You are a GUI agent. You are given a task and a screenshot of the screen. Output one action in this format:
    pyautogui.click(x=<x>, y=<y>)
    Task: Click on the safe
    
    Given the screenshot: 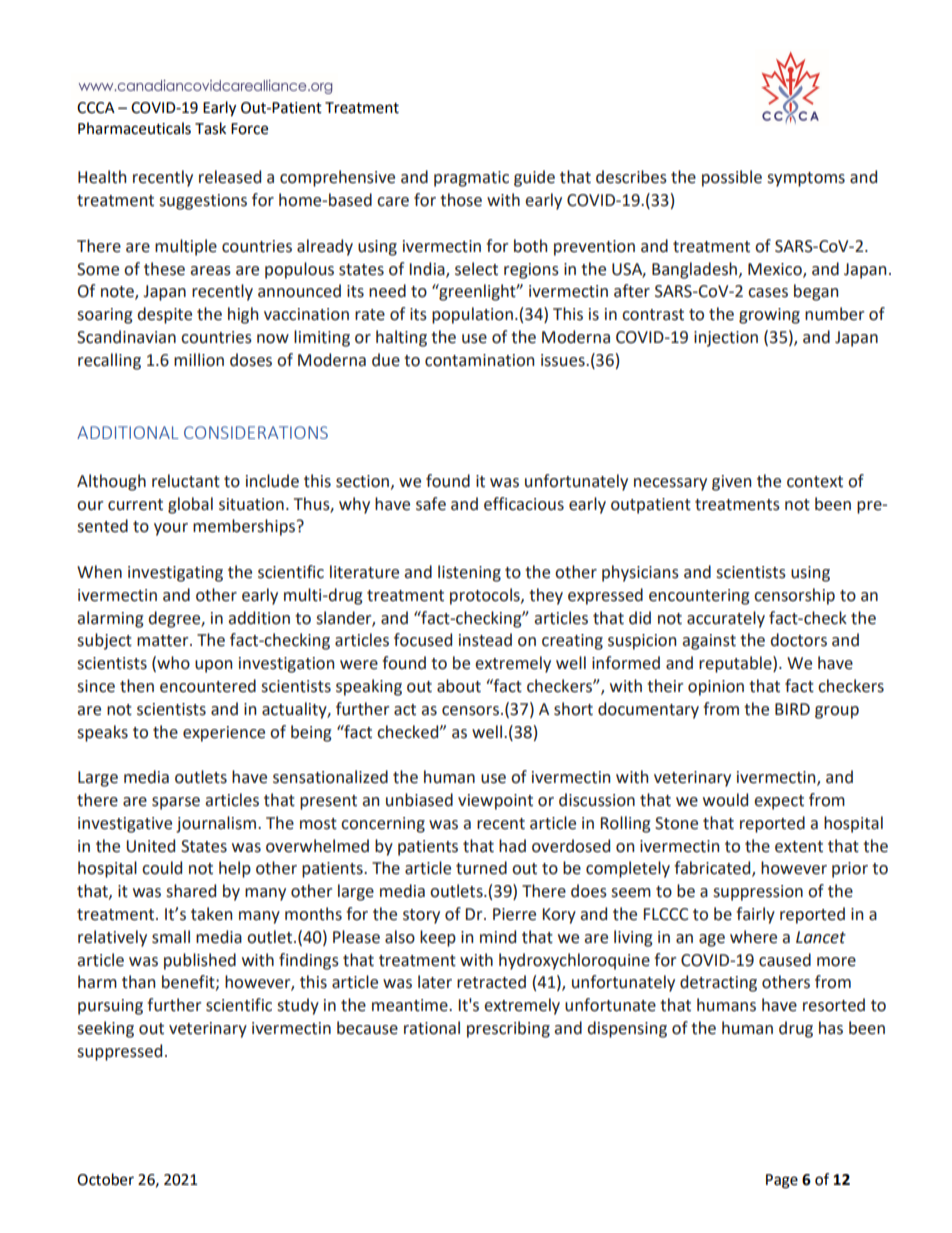 What is the action you would take?
    pyautogui.click(x=431, y=504)
